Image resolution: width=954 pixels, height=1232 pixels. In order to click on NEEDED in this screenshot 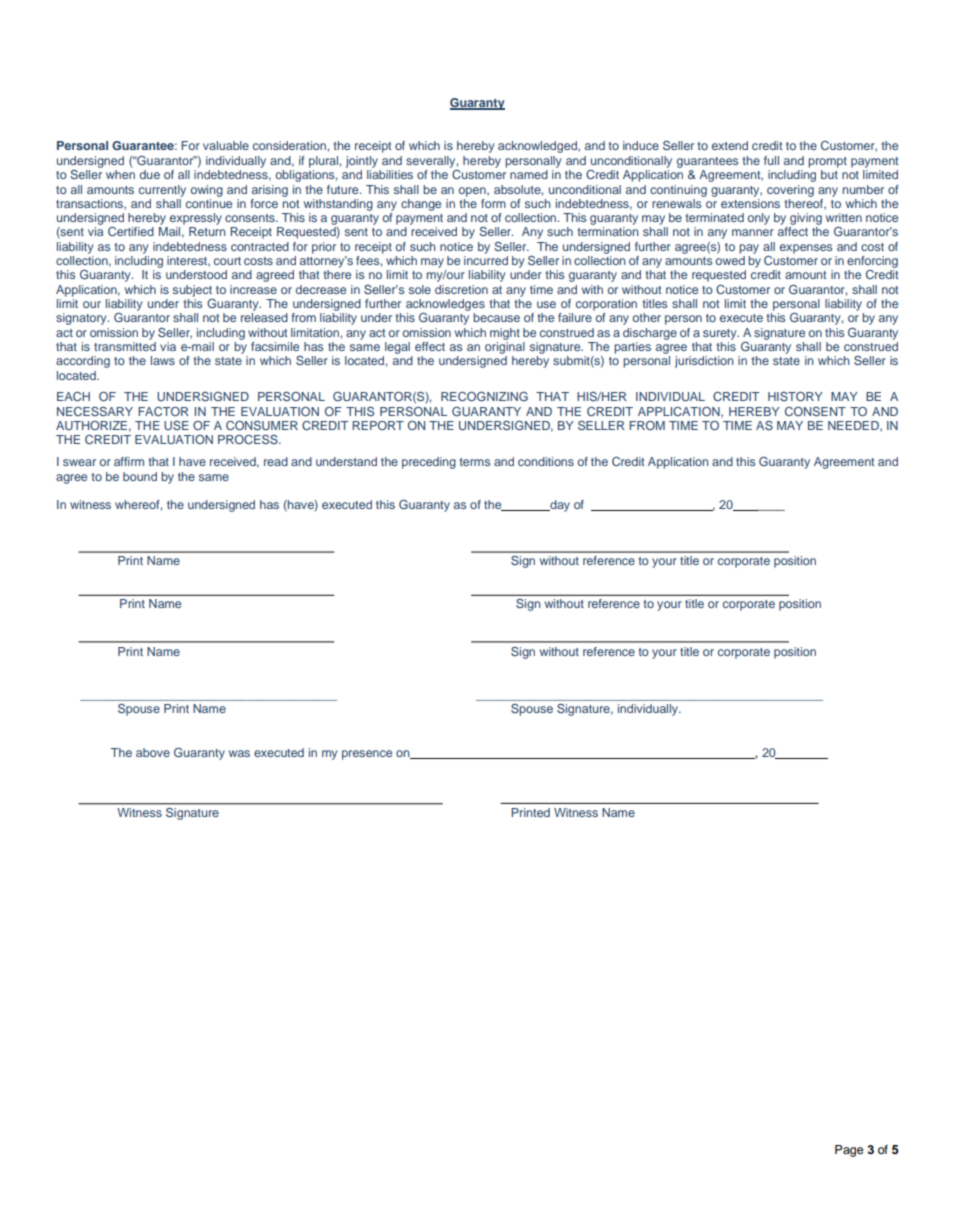, I will do `click(854, 426)`.
